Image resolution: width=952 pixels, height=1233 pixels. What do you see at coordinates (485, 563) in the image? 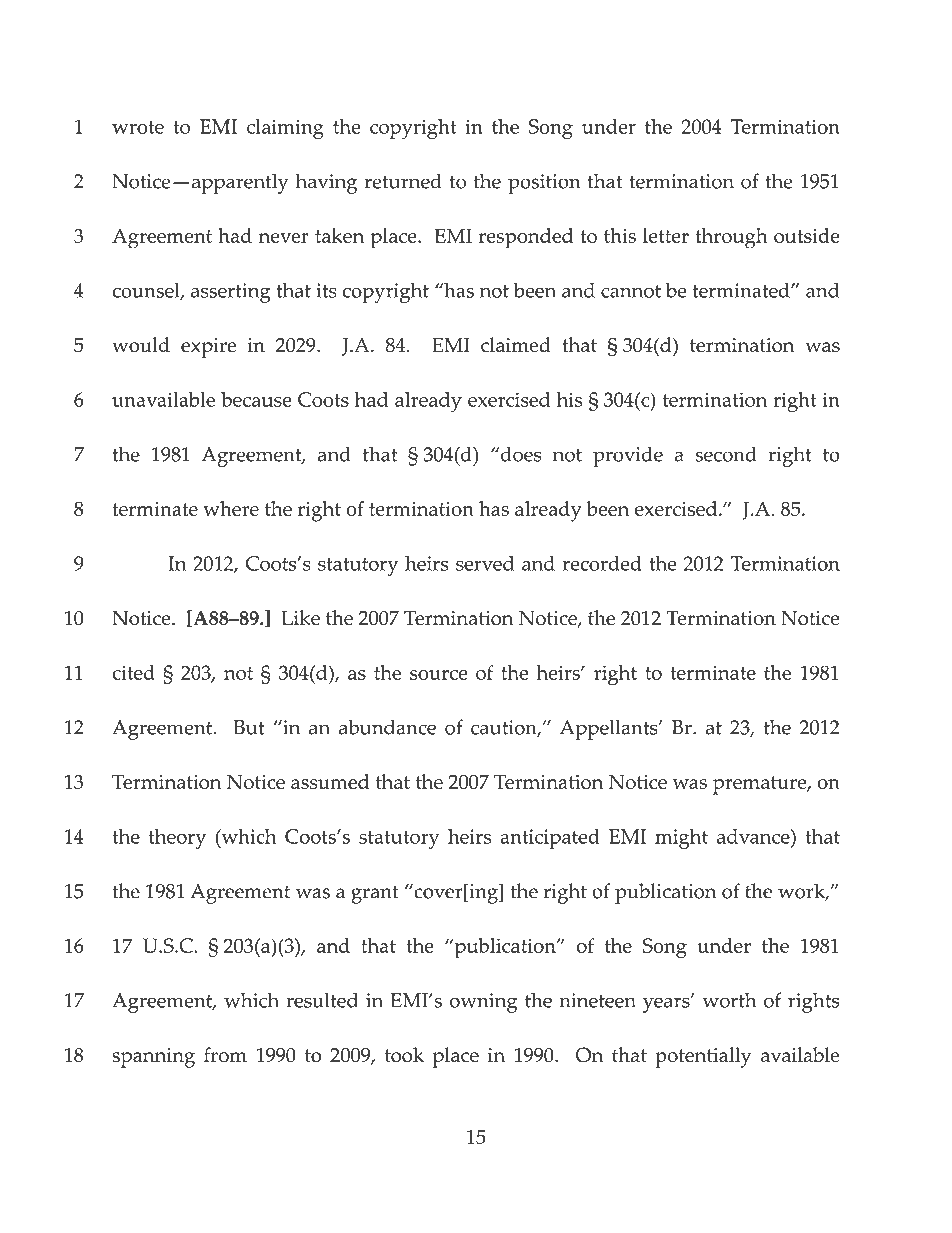
I see `served` at bounding box center [485, 563].
